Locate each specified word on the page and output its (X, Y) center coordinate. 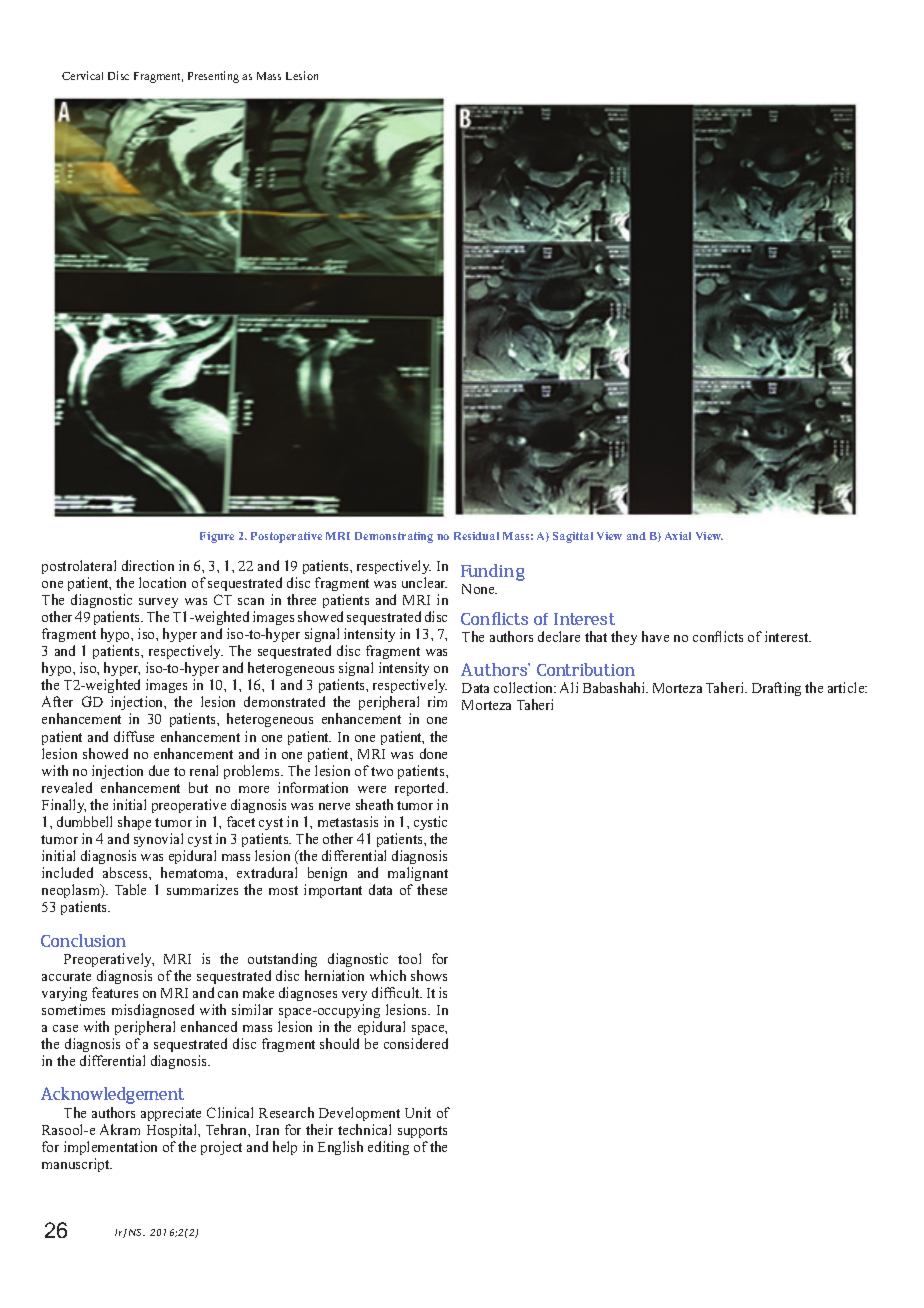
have (655, 636)
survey (158, 603)
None (479, 589)
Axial (678, 536)
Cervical (82, 75)
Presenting (213, 77)
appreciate (171, 1114)
